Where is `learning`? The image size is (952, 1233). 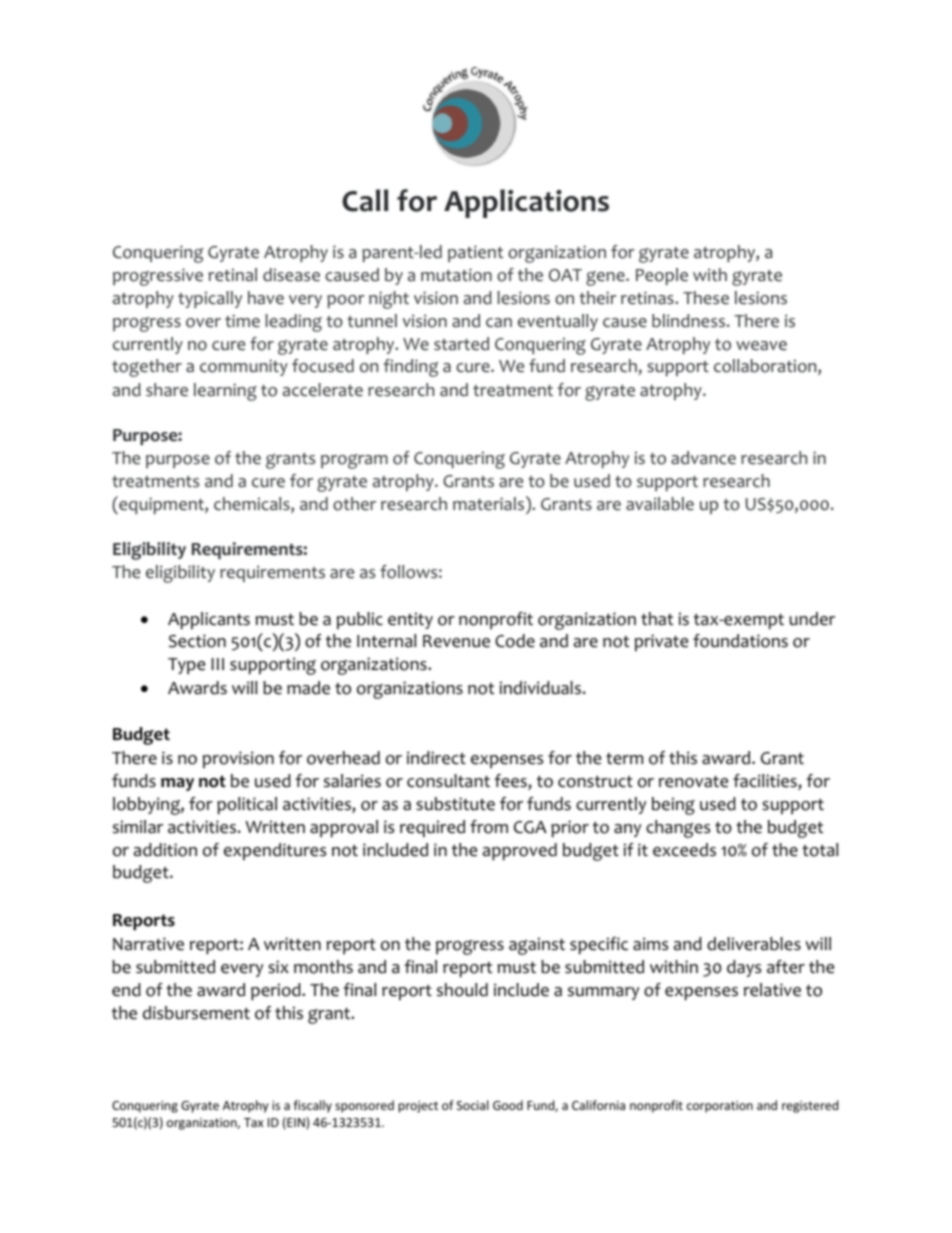
learning is located at coordinates (225, 392).
